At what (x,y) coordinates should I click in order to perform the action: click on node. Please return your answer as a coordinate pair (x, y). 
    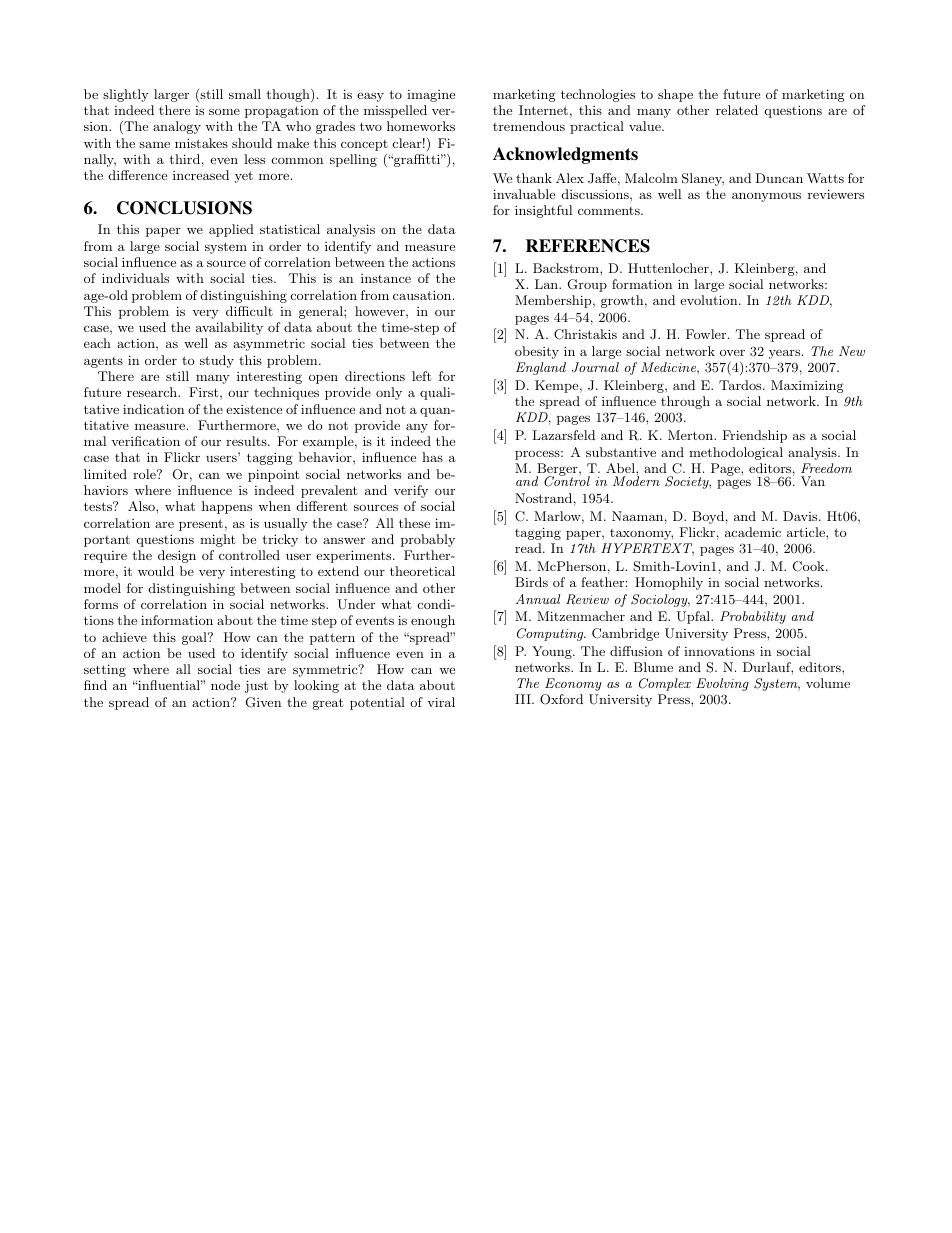
    Looking at the image, I should click on (225, 685).
